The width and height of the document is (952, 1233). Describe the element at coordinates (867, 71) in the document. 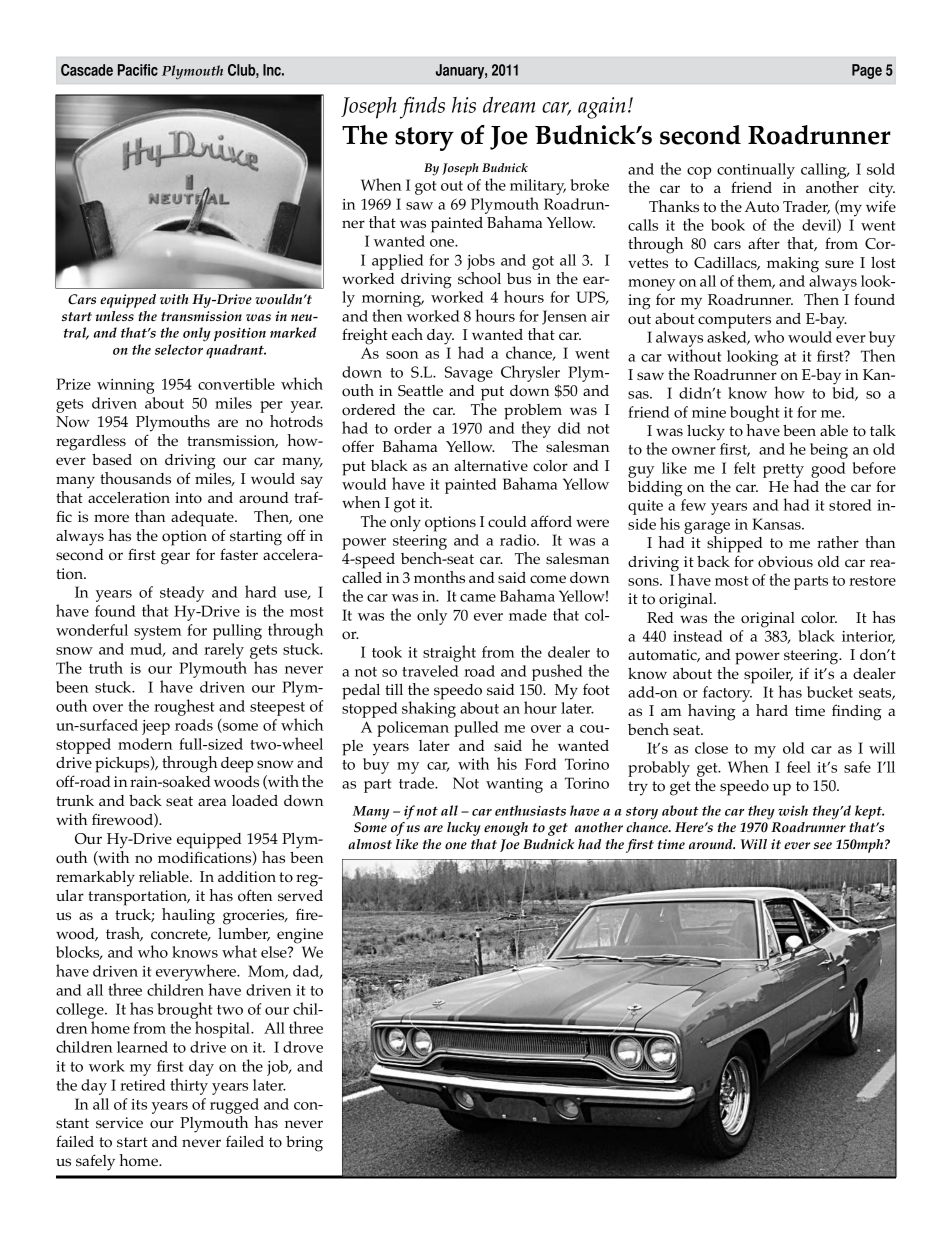

I see `Page` at that location.
